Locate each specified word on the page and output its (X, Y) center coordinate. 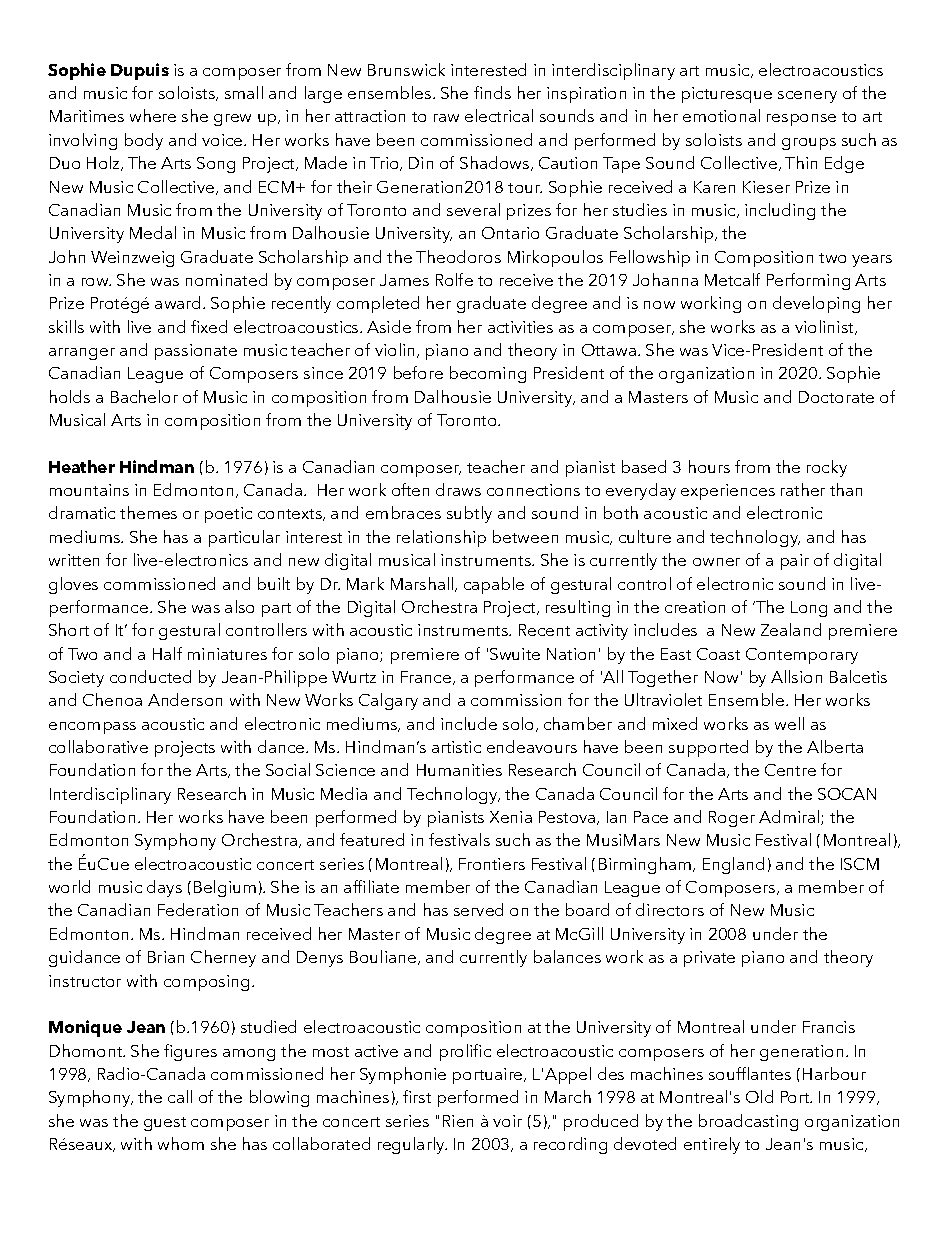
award (179, 302)
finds (492, 92)
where (153, 115)
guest (165, 1124)
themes (148, 512)
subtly (469, 514)
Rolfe (454, 279)
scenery (807, 97)
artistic (456, 747)
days (164, 888)
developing (816, 304)
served (478, 909)
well (789, 723)
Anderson (185, 699)
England (733, 865)
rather (803, 489)
